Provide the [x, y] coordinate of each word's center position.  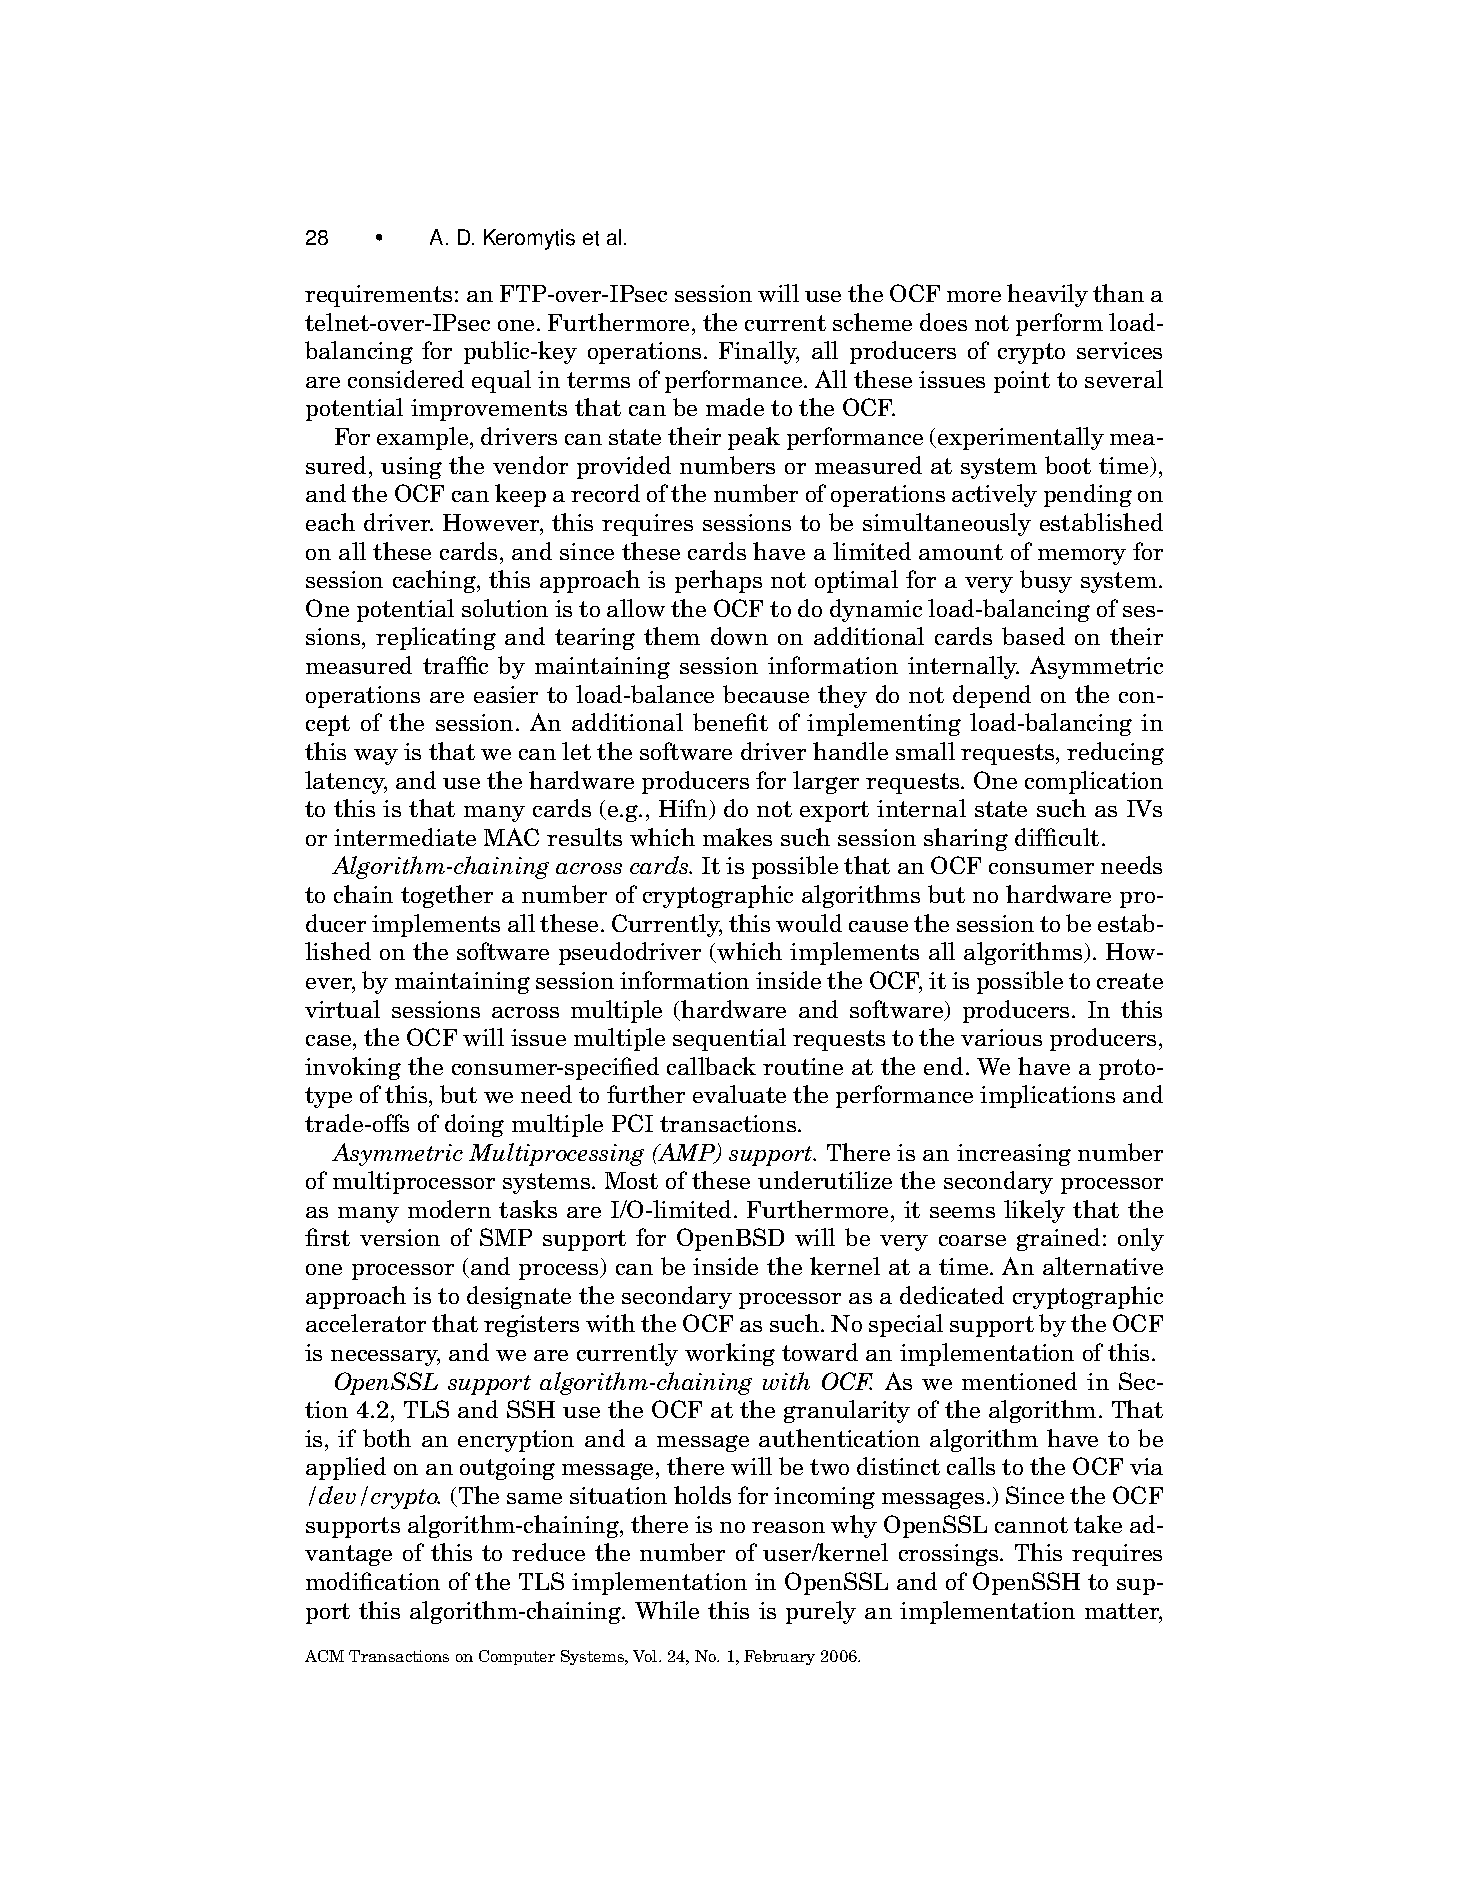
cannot [1031, 1525]
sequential [729, 1039]
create [1130, 981]
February [779, 1657]
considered [406, 379]
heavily [1047, 295]
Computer [517, 1657]
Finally [759, 352]
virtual [342, 1009]
